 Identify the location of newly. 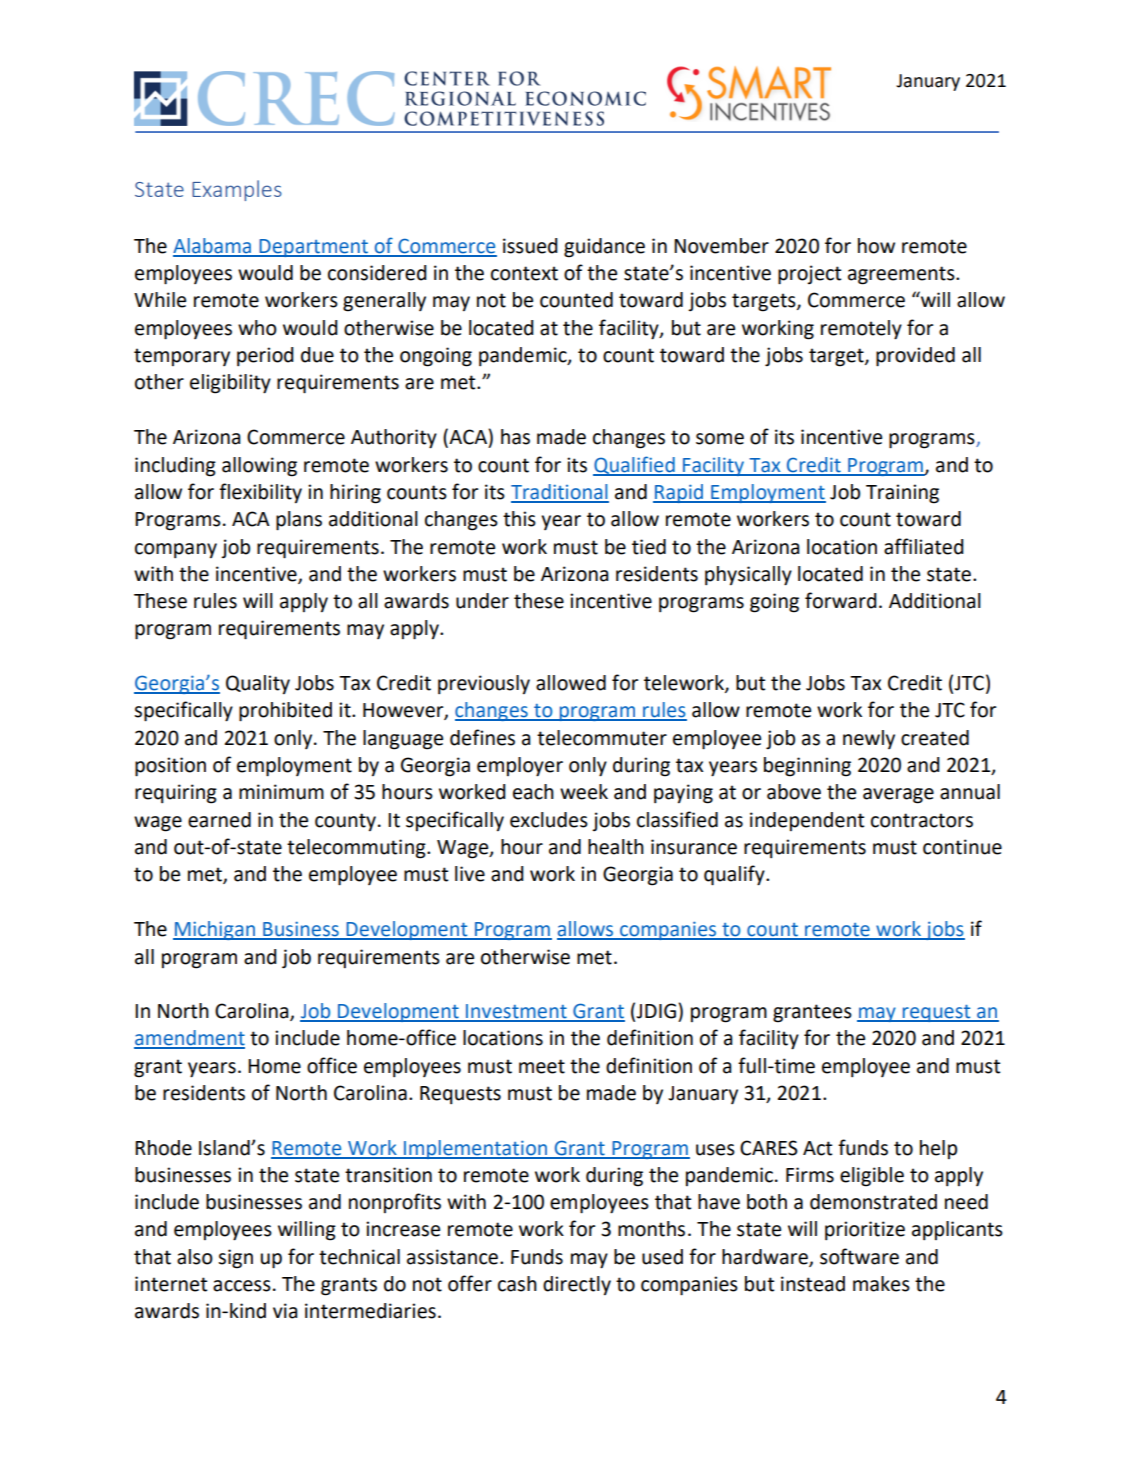
(869, 739).
